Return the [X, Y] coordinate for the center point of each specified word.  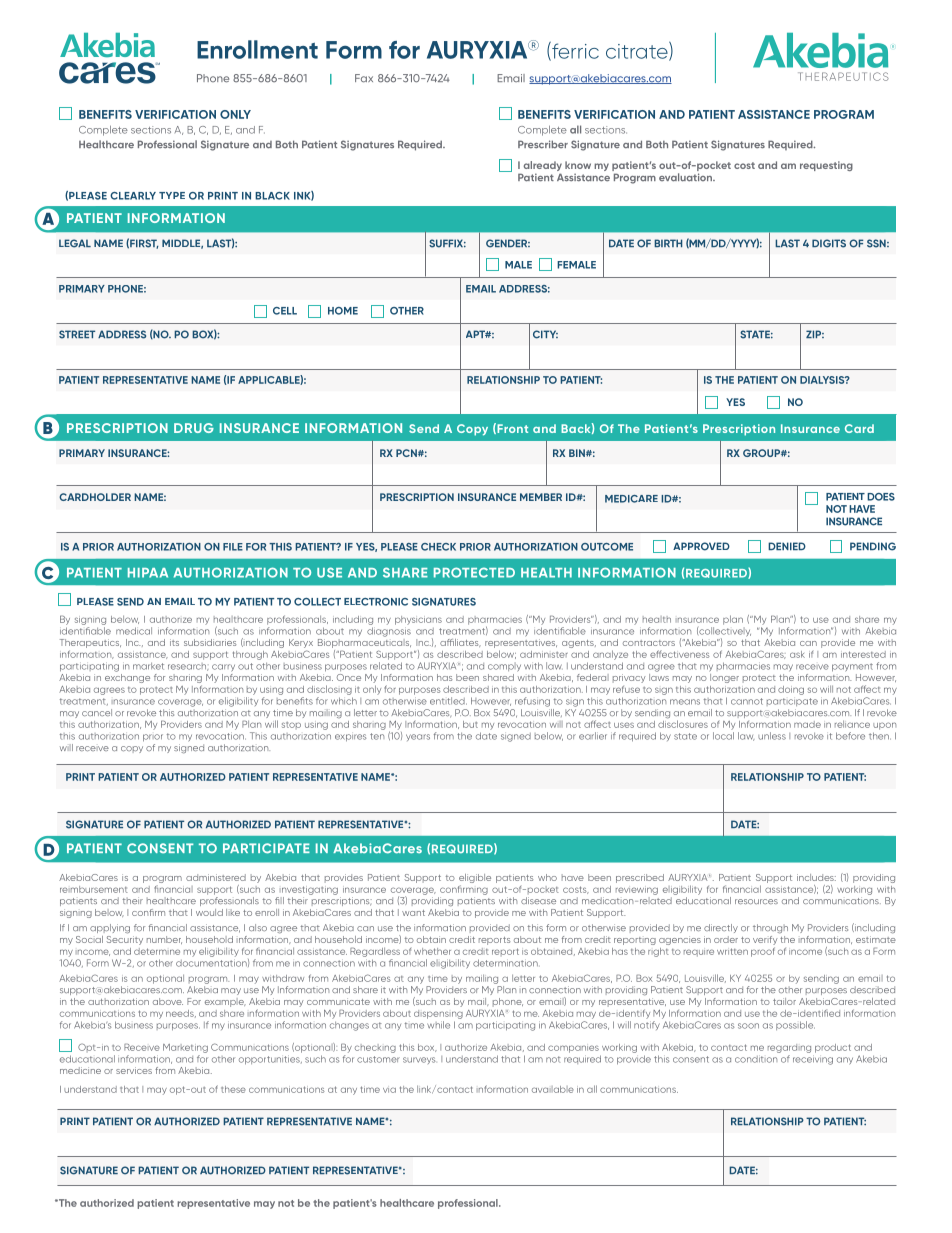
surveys [419, 1060]
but [470, 724]
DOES [881, 497]
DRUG [194, 428]
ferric [574, 51]
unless [772, 736]
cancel [97, 712]
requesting [826, 166]
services [134, 1070]
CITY [545, 334]
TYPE [172, 195]
